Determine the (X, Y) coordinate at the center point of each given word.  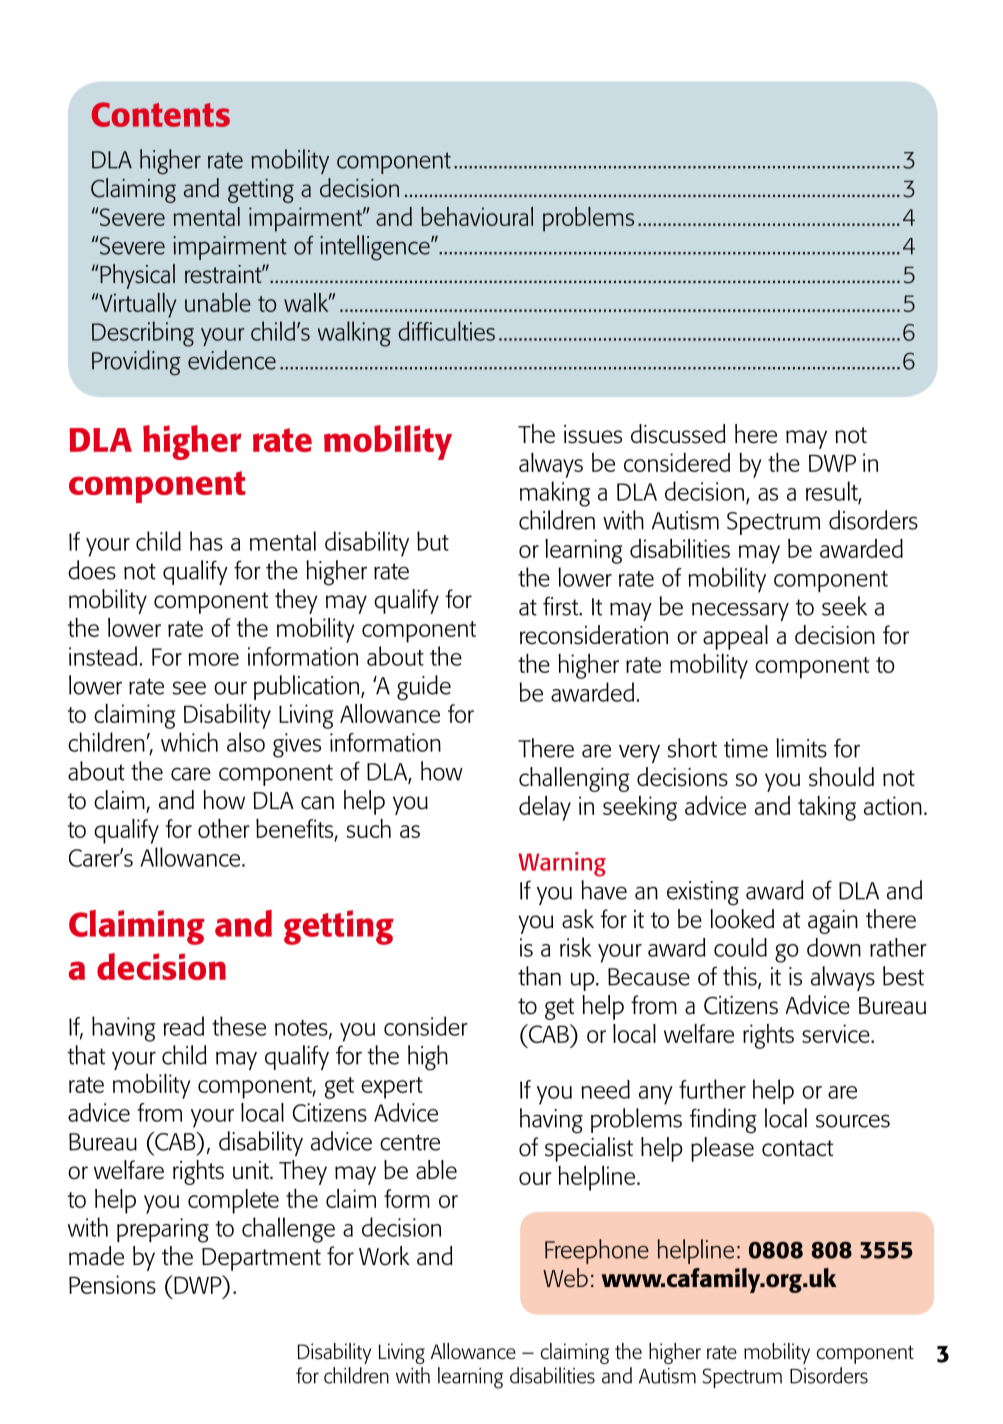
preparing (163, 1230)
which (189, 742)
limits (801, 748)
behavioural (477, 216)
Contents (161, 114)
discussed (678, 434)
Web (565, 1278)
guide (424, 688)
